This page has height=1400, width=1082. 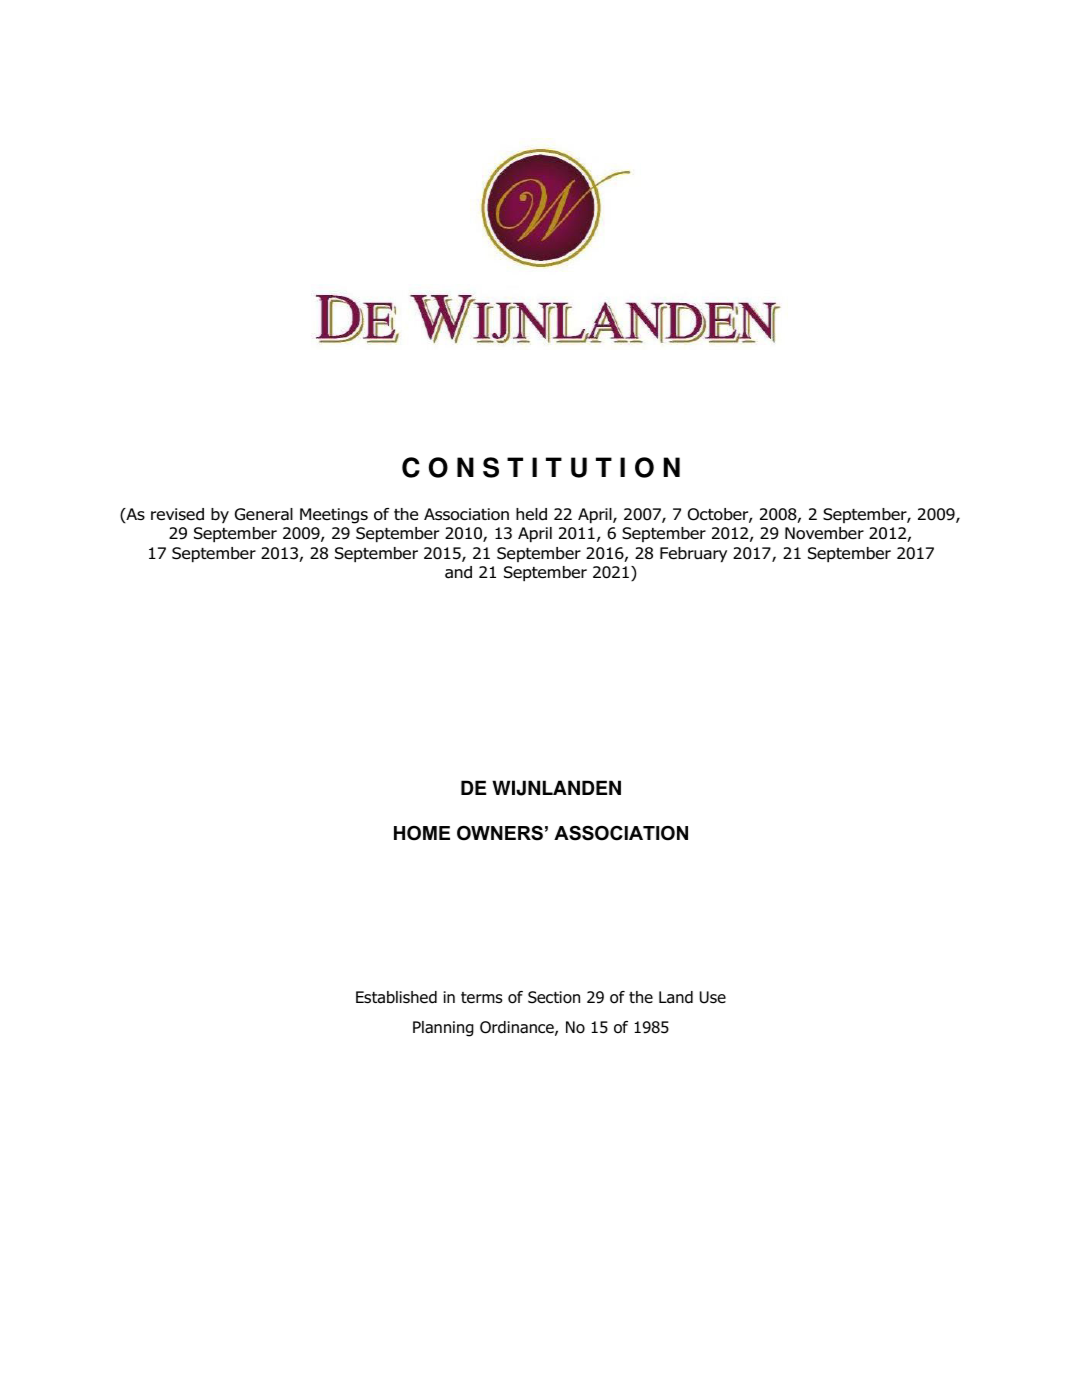 I want to click on HOME, so click(x=422, y=833).
